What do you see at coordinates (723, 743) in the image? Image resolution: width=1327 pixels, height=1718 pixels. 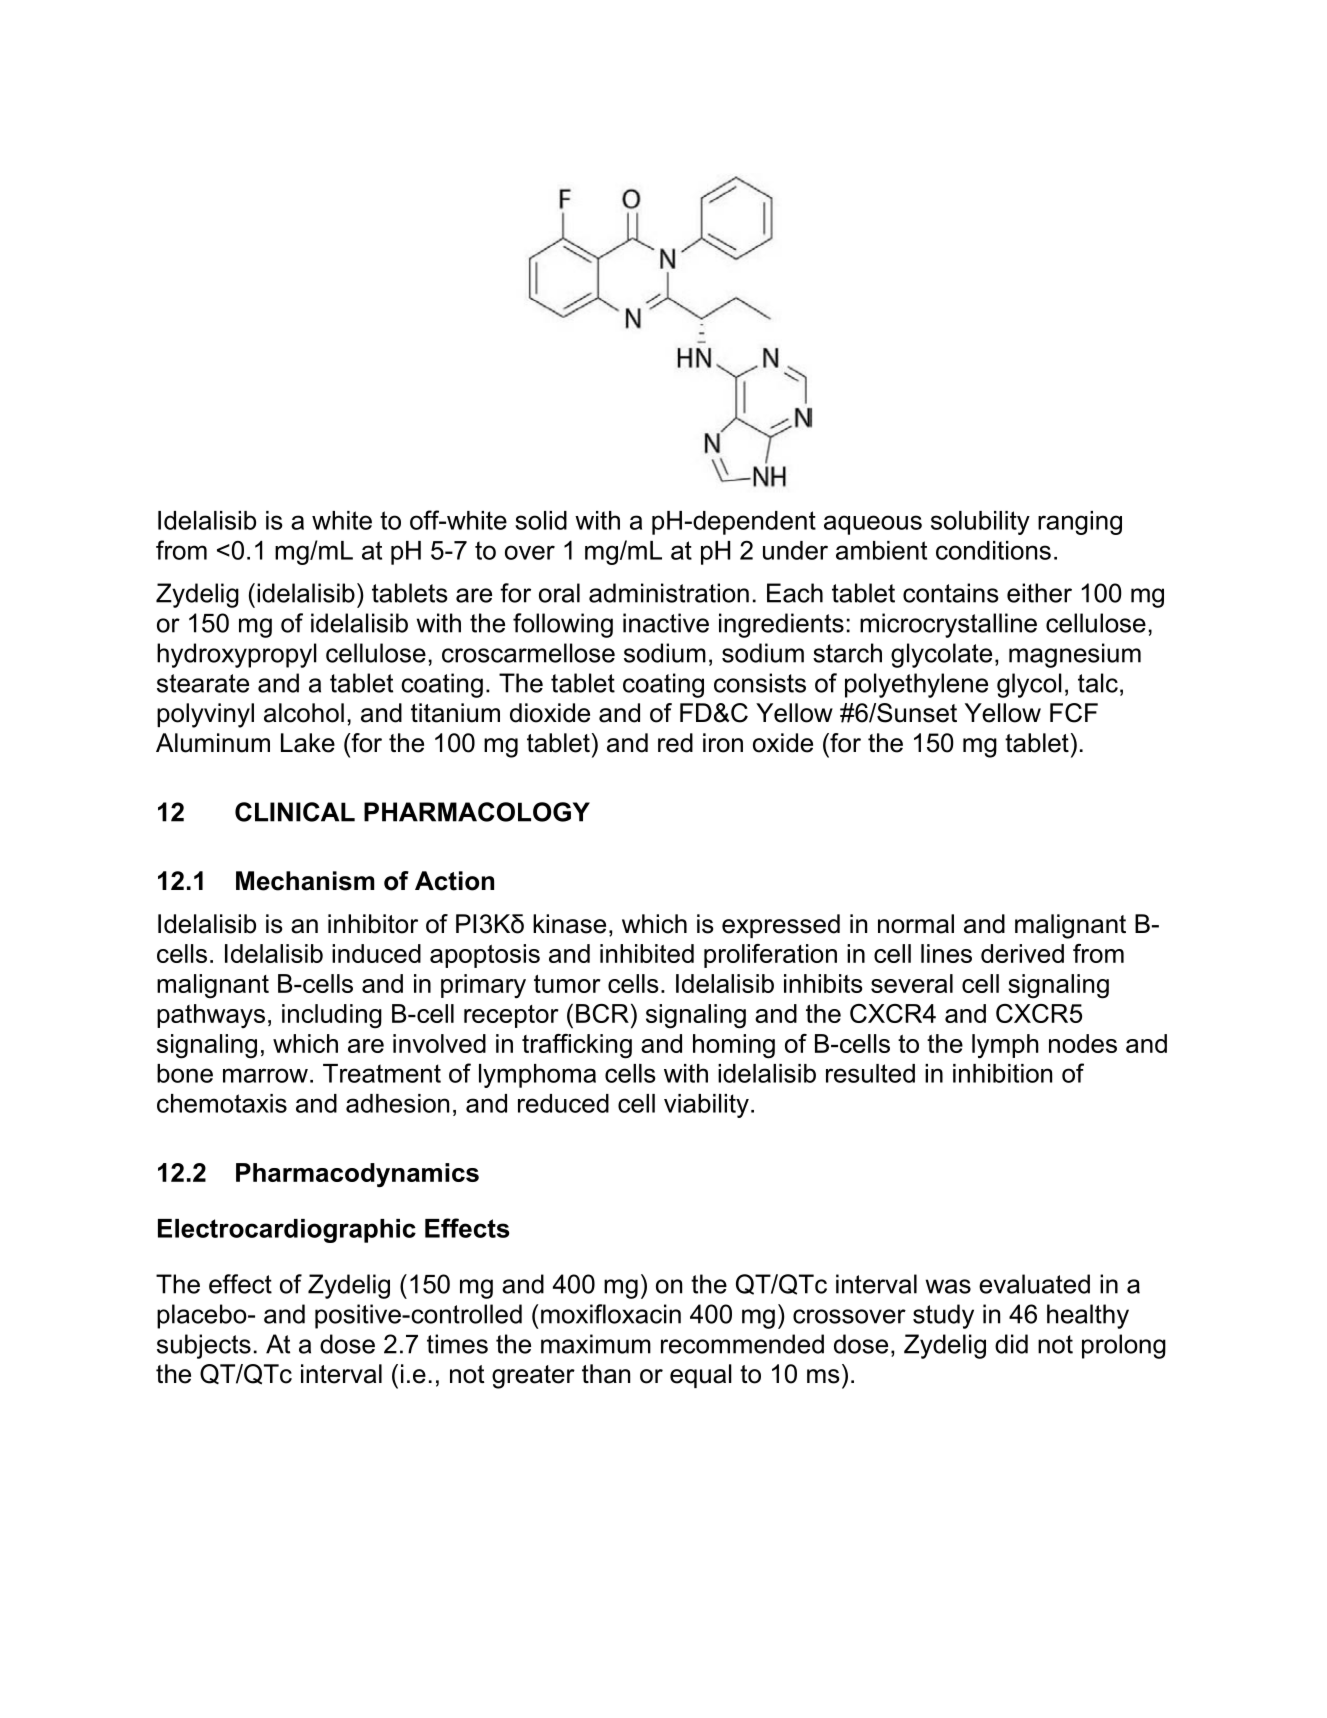 I see `iron` at bounding box center [723, 743].
